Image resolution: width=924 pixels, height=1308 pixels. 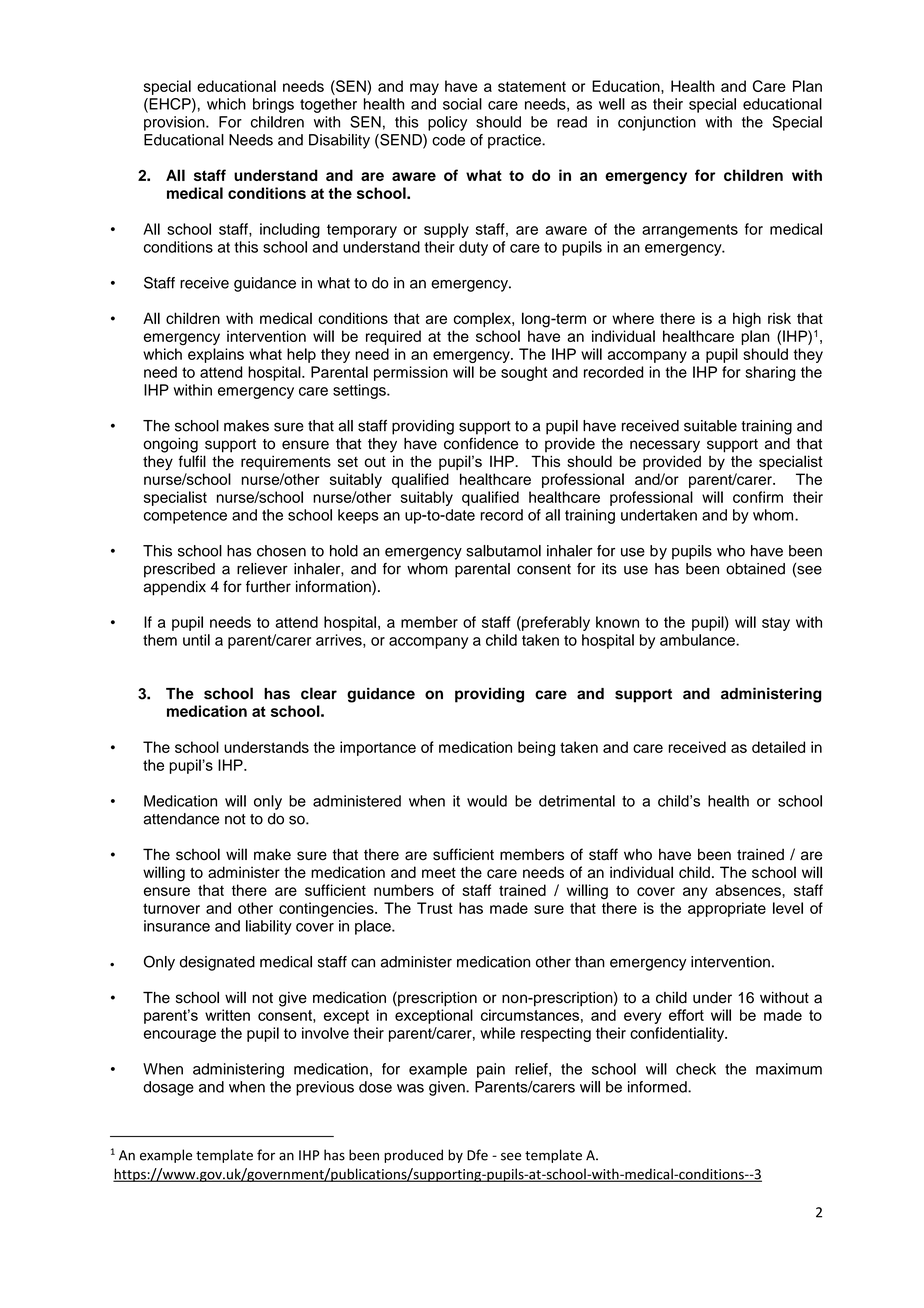 I want to click on conjunction, so click(x=657, y=123).
